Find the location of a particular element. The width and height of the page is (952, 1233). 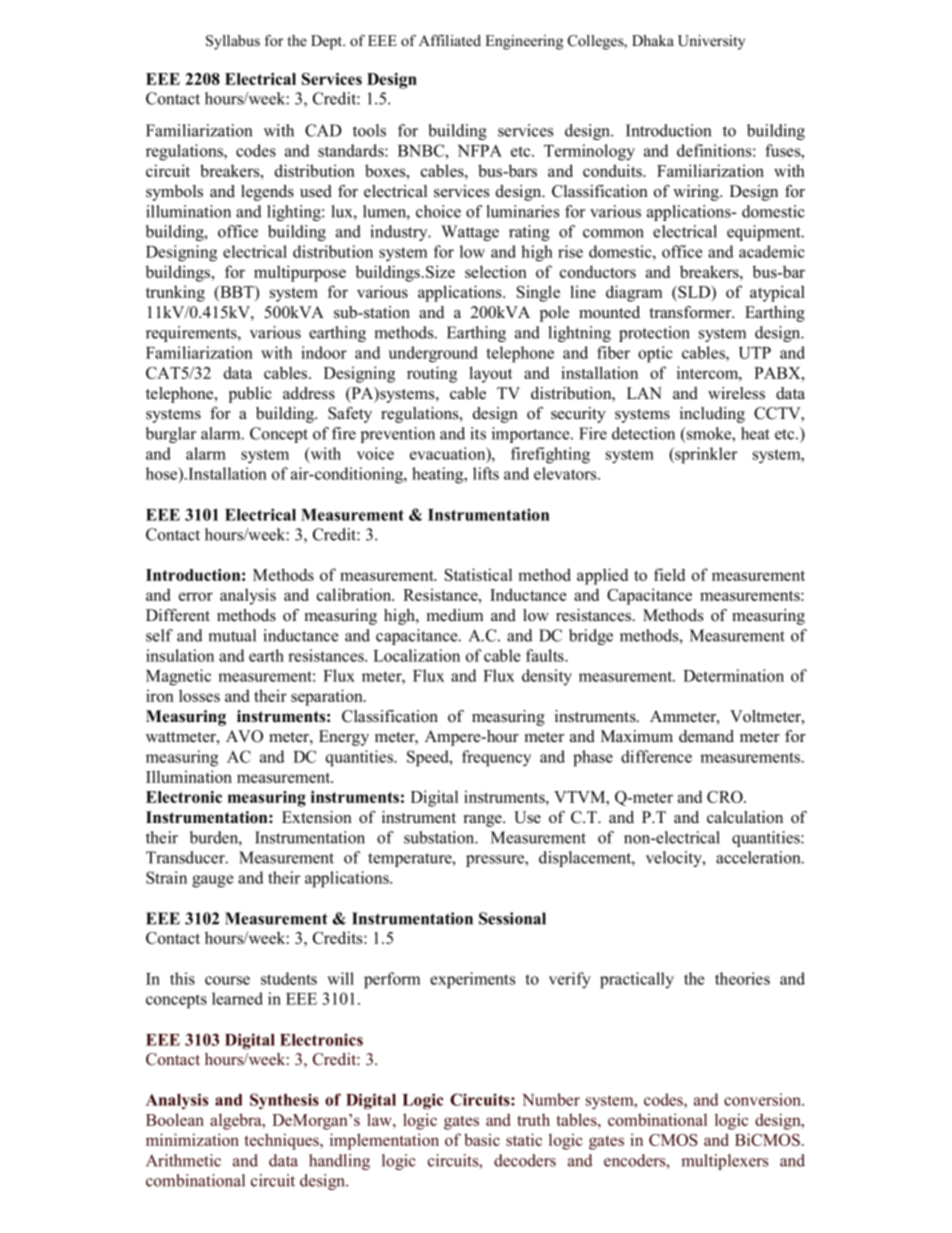

mutual is located at coordinates (232, 635).
